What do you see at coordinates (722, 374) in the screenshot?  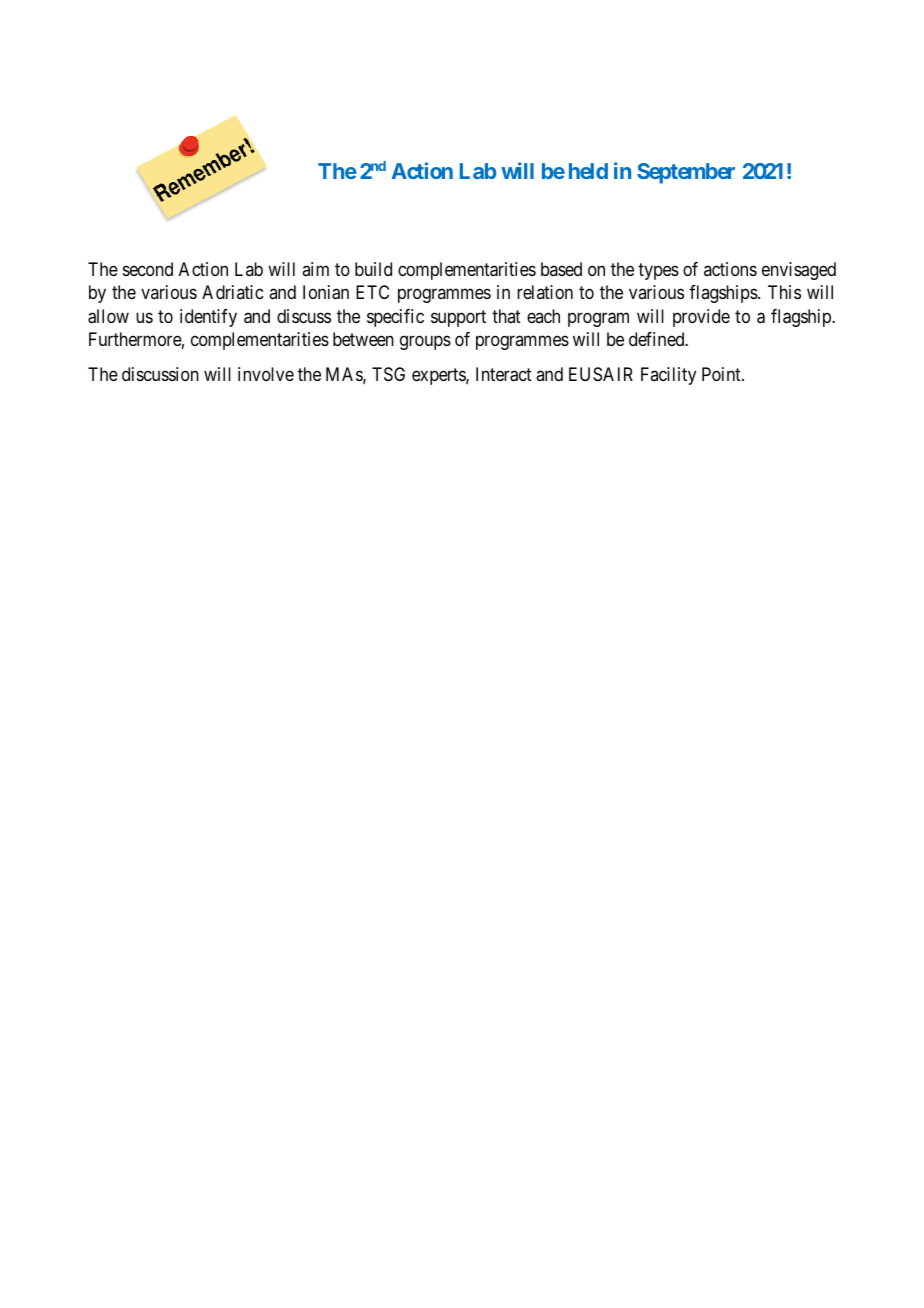 I see `Point` at bounding box center [722, 374].
